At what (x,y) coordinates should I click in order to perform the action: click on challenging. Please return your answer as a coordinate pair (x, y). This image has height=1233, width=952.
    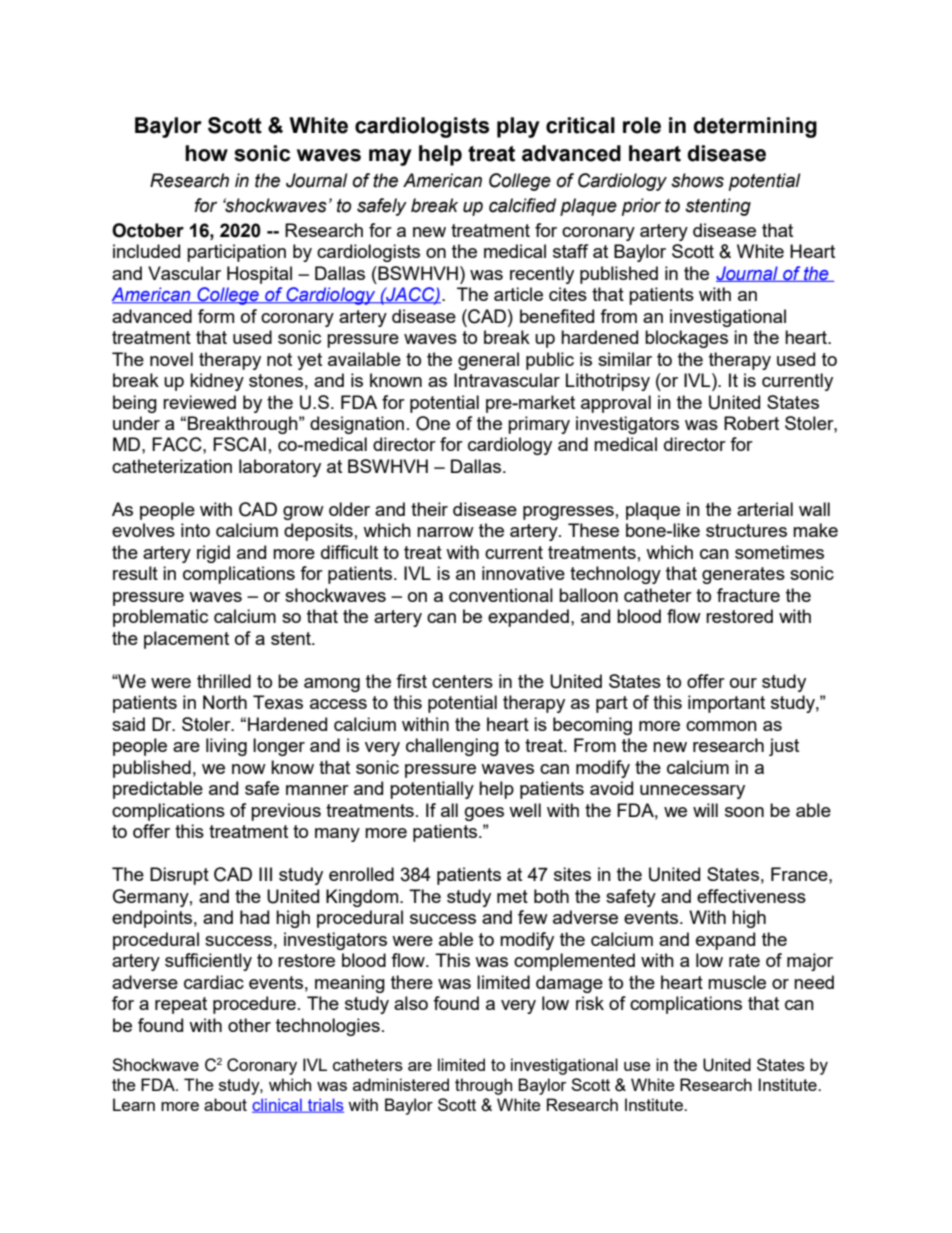
    Looking at the image, I should click on (452, 747).
